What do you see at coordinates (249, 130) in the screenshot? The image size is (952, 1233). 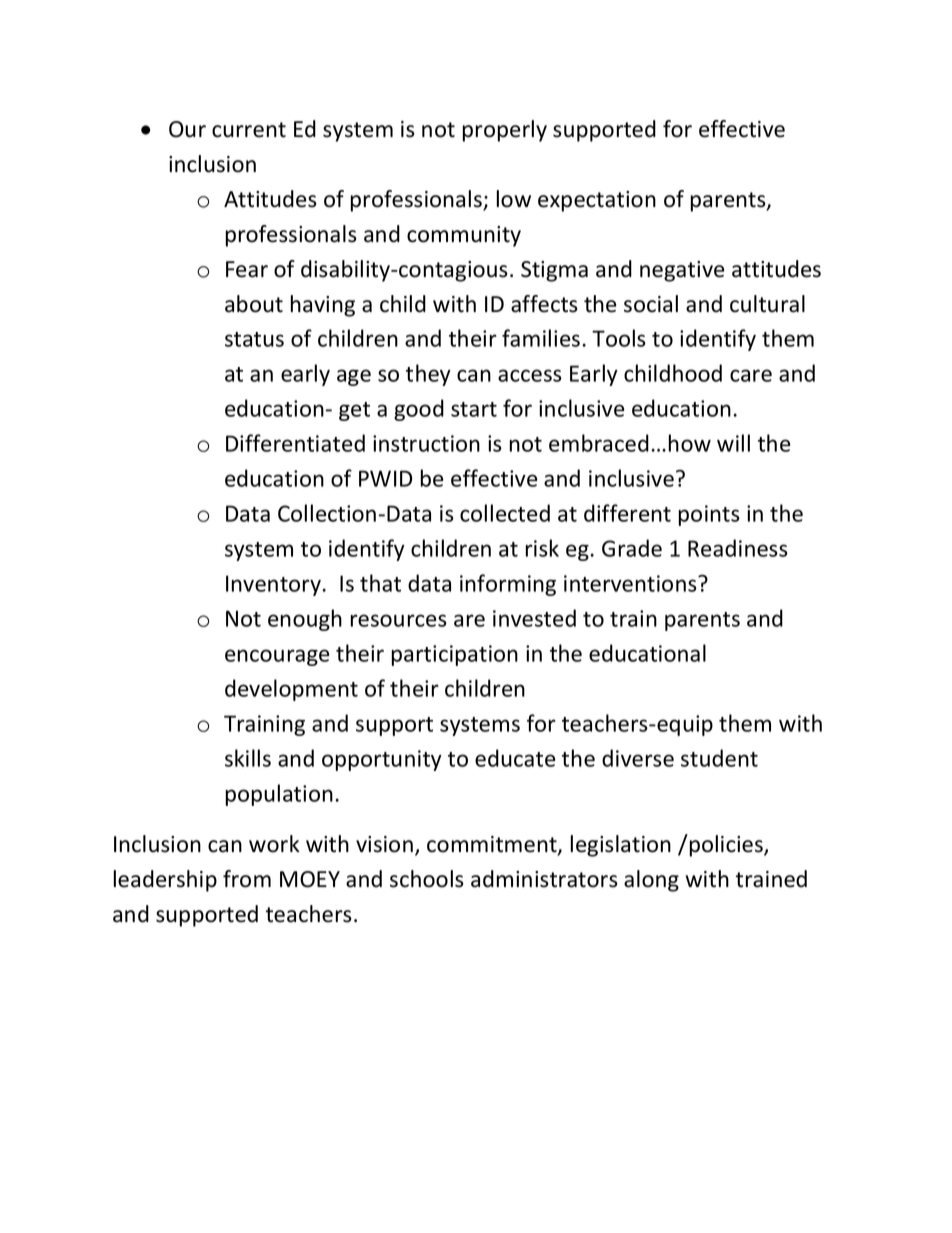 I see `current` at bounding box center [249, 130].
